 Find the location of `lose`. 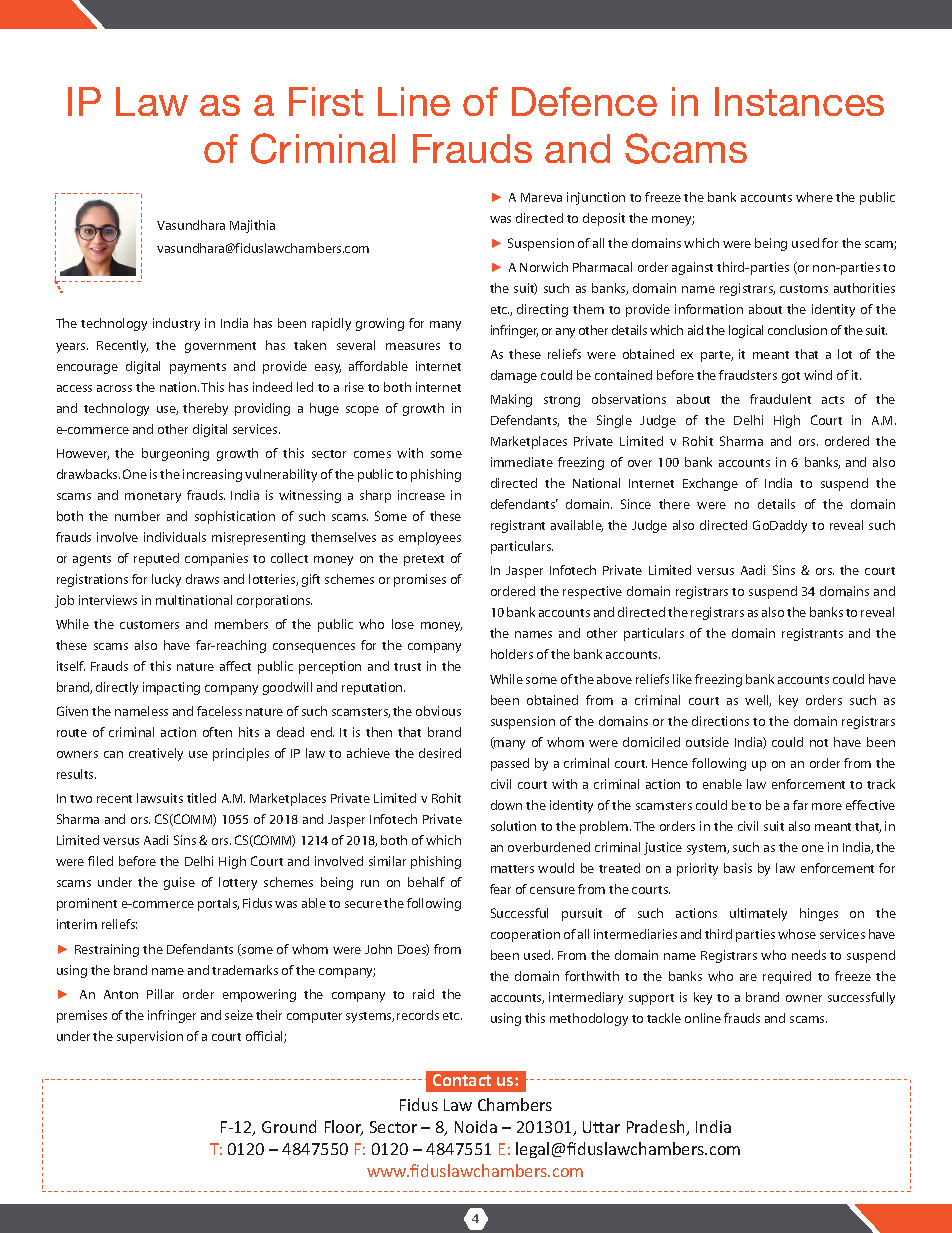

lose is located at coordinates (403, 624).
